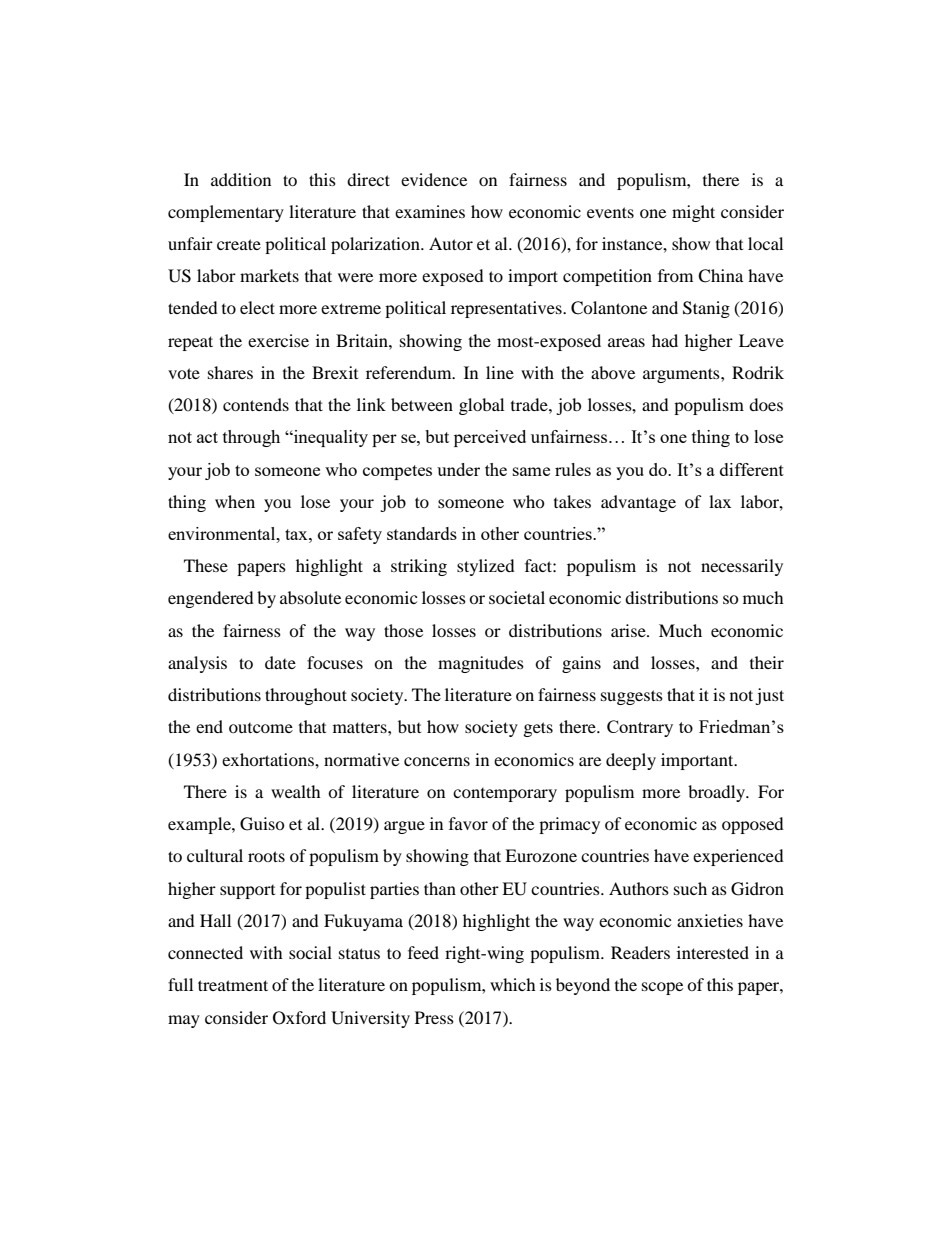  What do you see at coordinates (662, 988) in the document?
I see `scope` at bounding box center [662, 988].
